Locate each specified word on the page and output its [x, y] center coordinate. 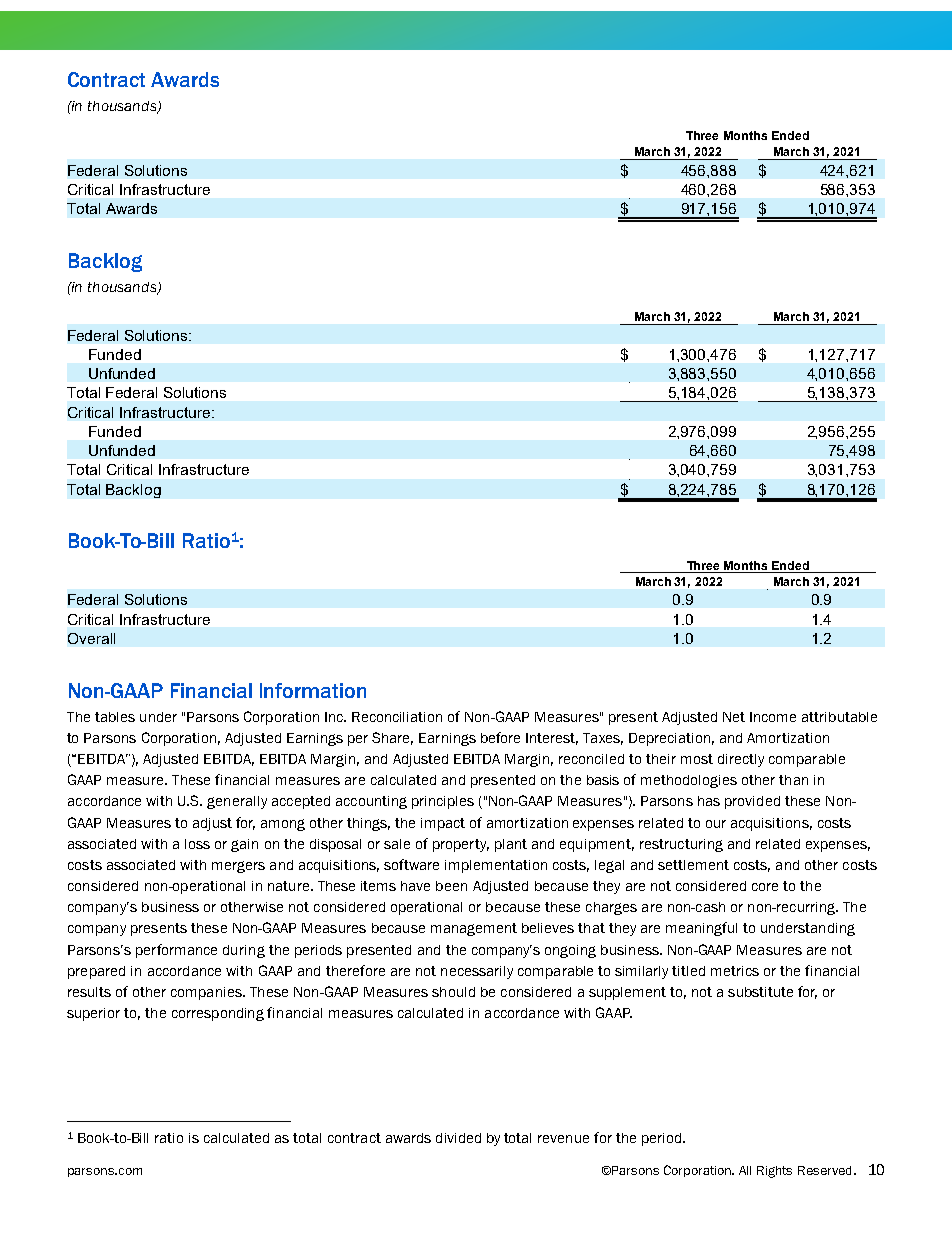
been [451, 886]
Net [734, 717]
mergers [238, 867]
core [765, 887]
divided [458, 1138]
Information [313, 690]
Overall [91, 638]
